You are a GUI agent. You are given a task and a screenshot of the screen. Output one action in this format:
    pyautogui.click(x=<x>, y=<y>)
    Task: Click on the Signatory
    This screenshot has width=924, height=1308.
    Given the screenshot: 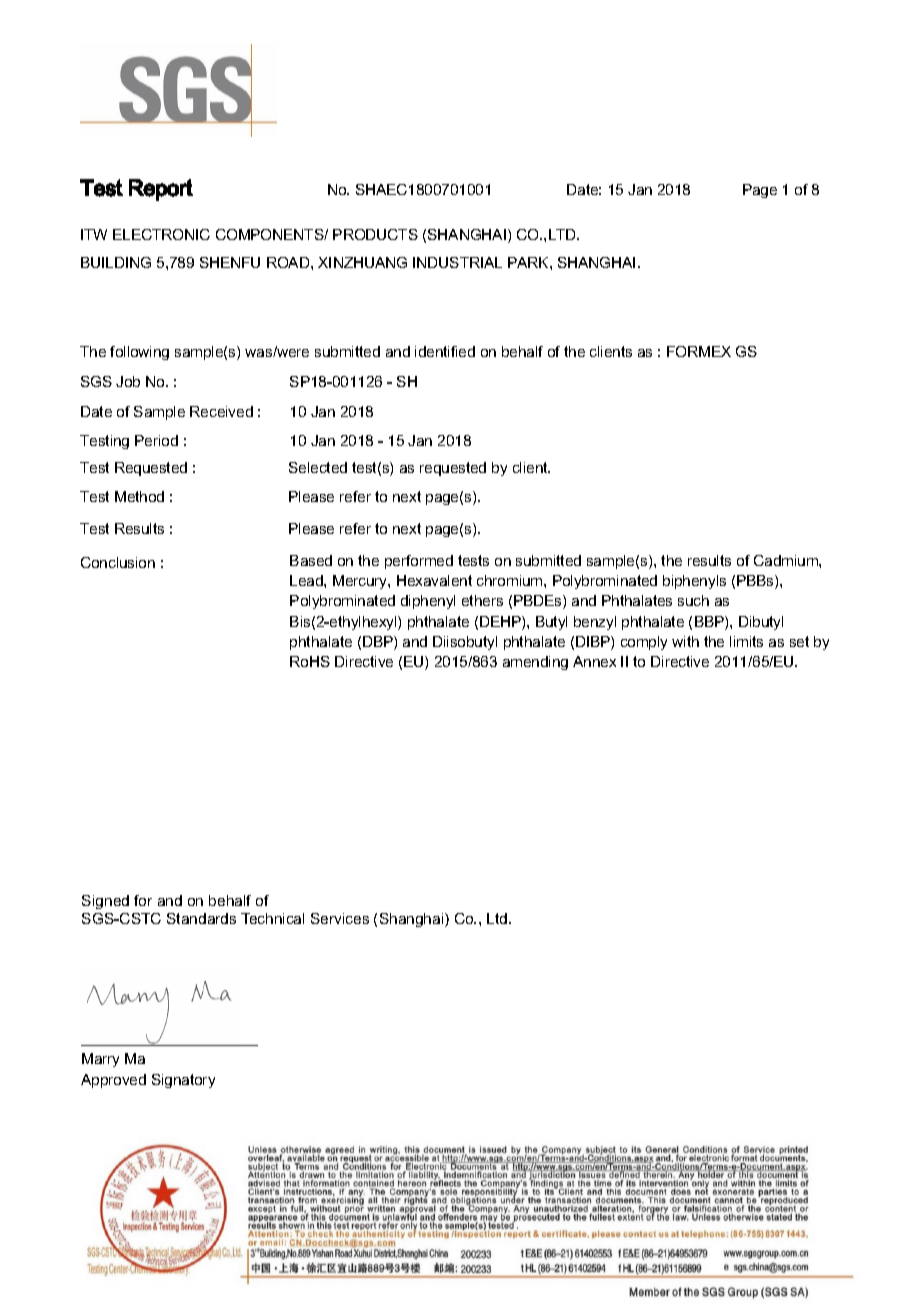 What is the action you would take?
    pyautogui.click(x=183, y=1081)
